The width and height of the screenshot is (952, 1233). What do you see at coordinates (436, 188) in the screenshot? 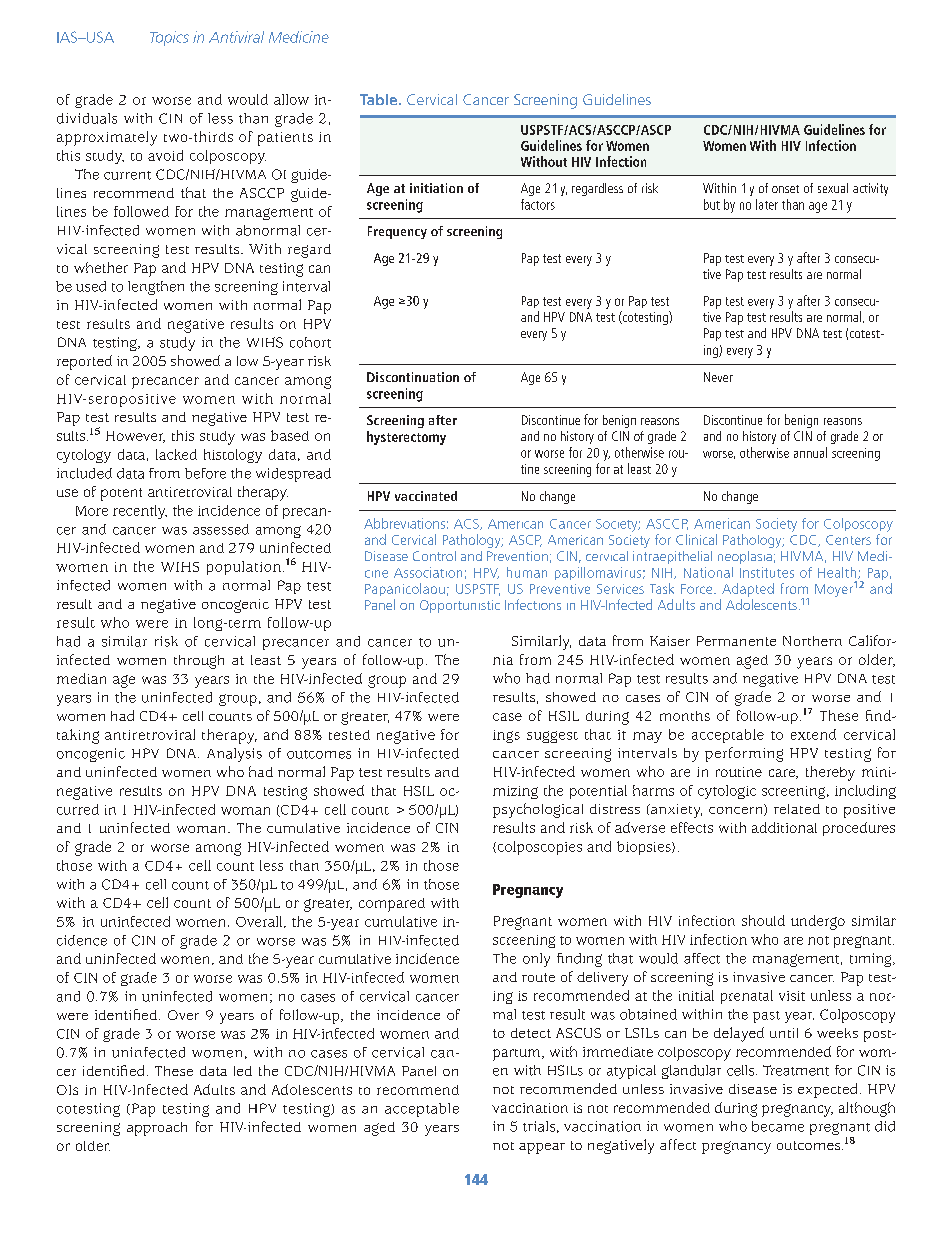
I see `initiation` at bounding box center [436, 188].
